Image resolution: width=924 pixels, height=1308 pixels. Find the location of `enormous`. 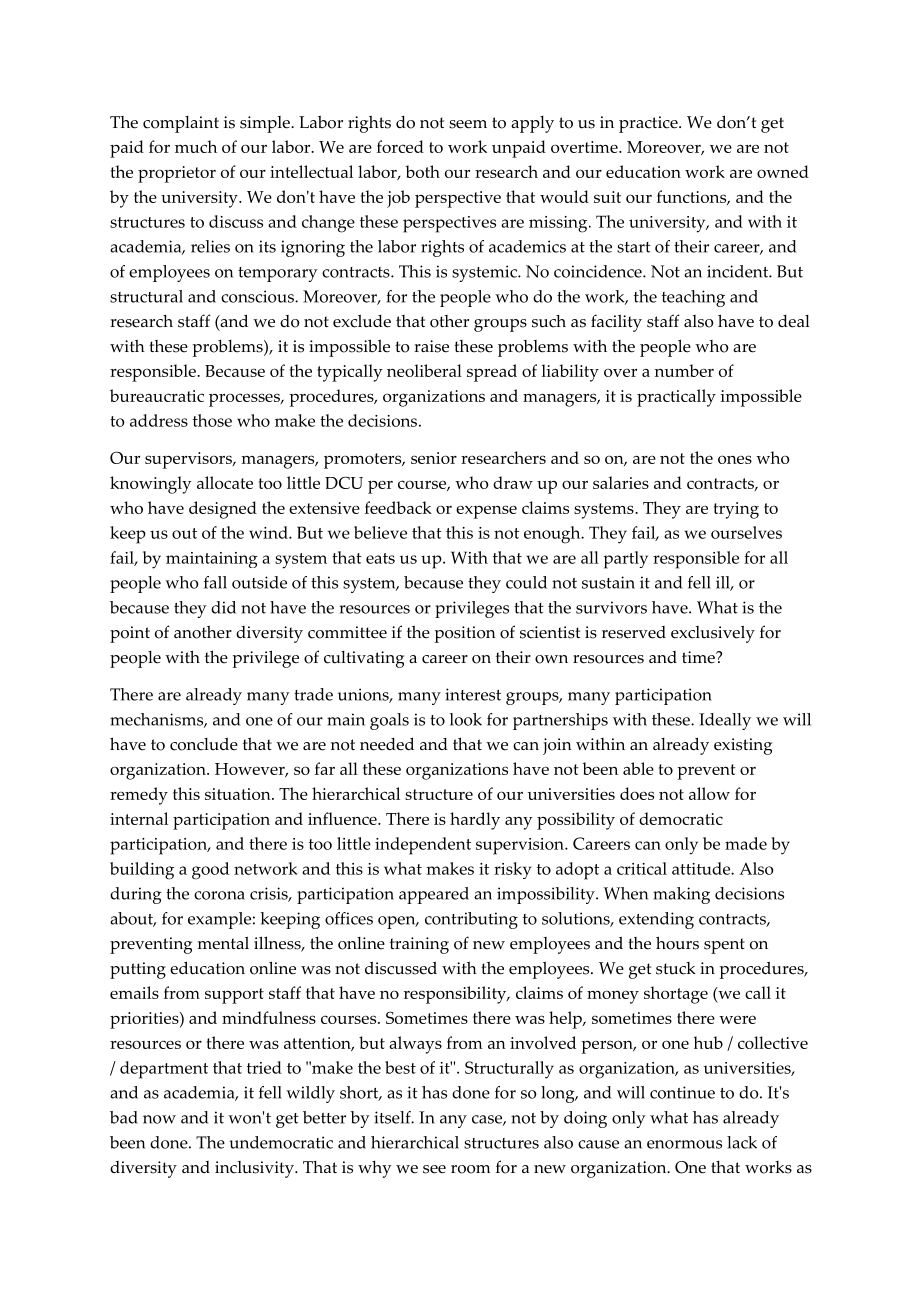

enormous is located at coordinates (684, 1144).
